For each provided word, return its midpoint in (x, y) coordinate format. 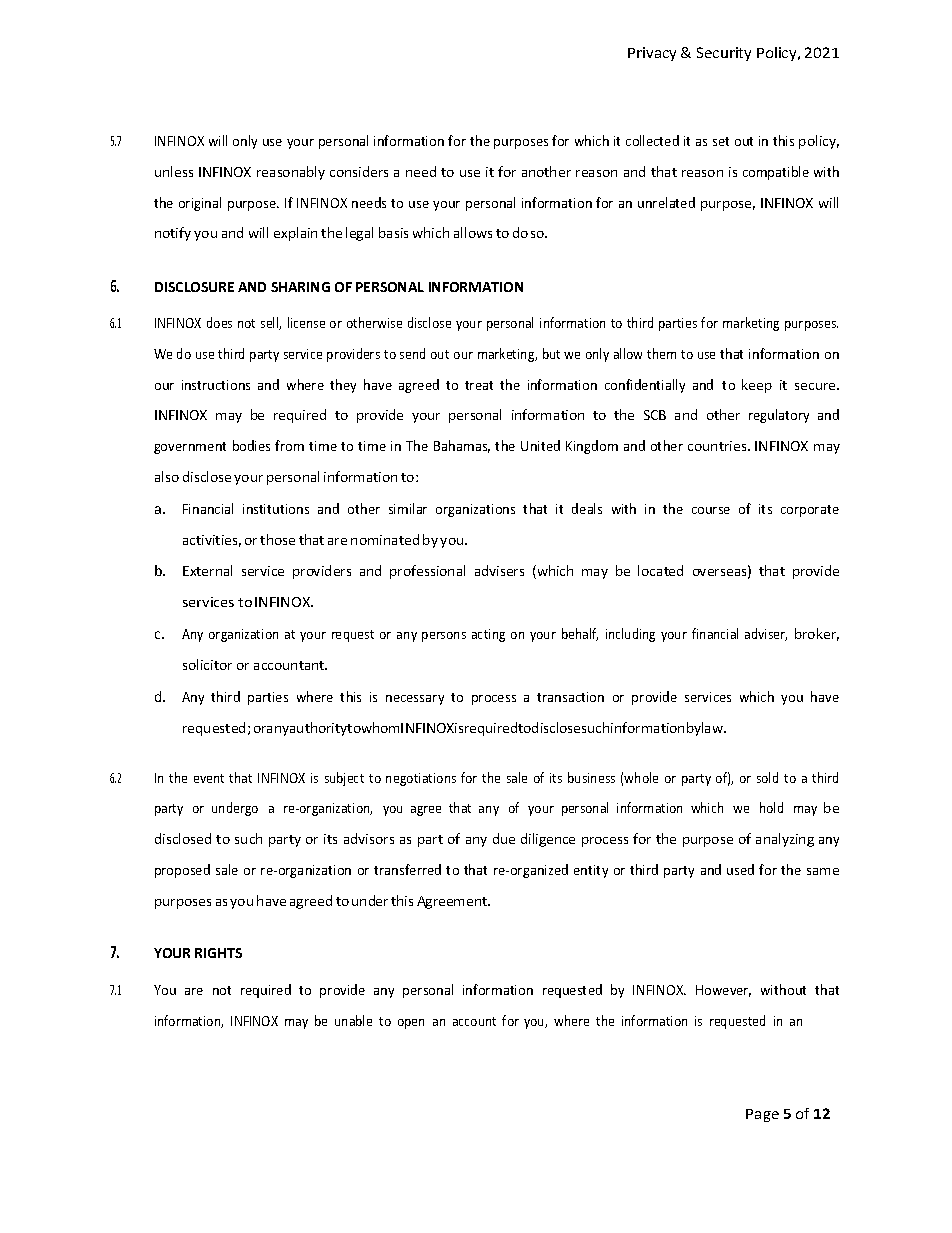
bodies (251, 445)
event (209, 778)
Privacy (652, 54)
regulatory (779, 416)
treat (479, 385)
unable (353, 1020)
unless (174, 171)
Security (724, 54)
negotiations (421, 779)
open (411, 1024)
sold (767, 777)
